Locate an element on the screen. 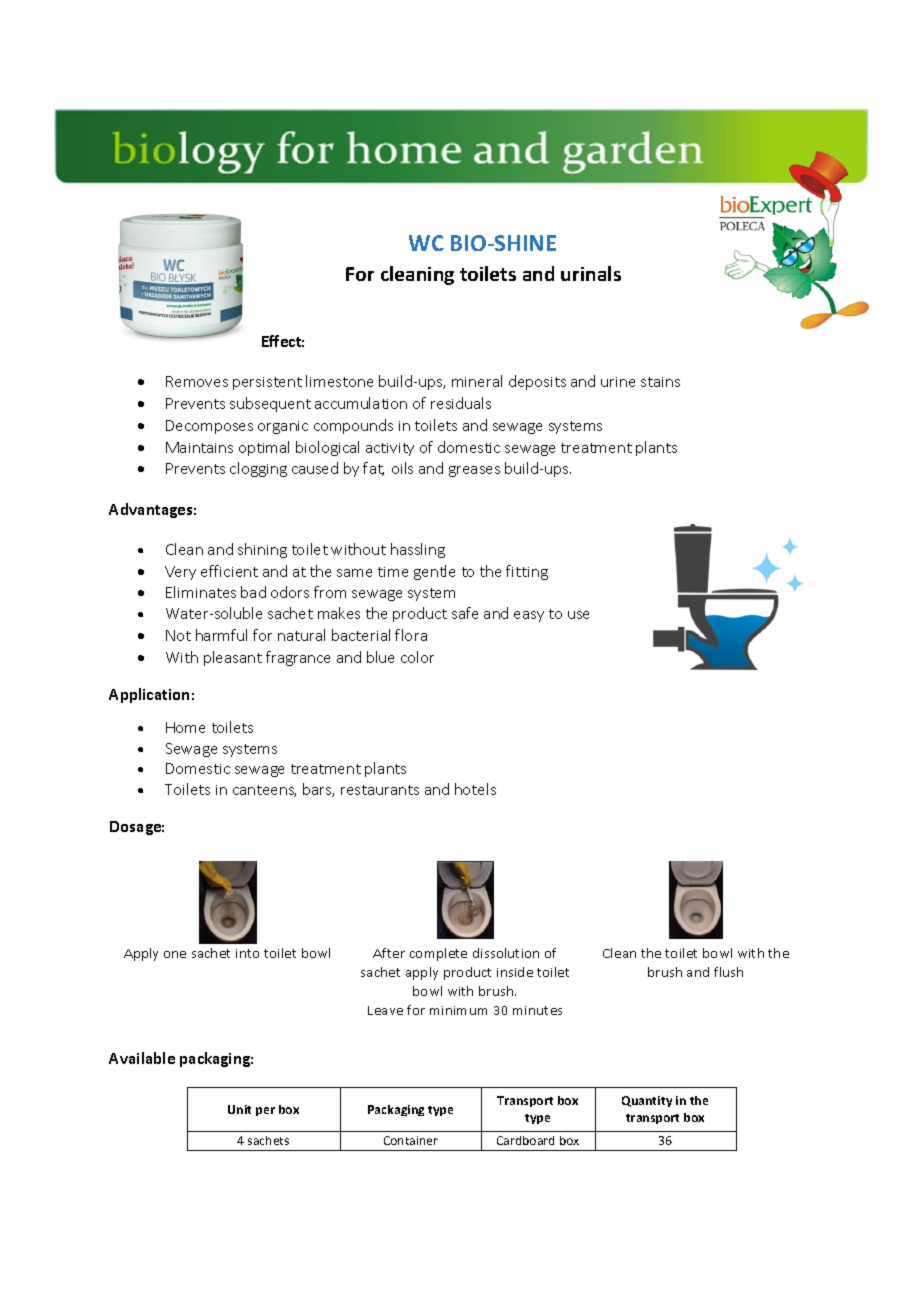 Image resolution: width=924 pixels, height=1308 pixels. easy is located at coordinates (529, 616).
